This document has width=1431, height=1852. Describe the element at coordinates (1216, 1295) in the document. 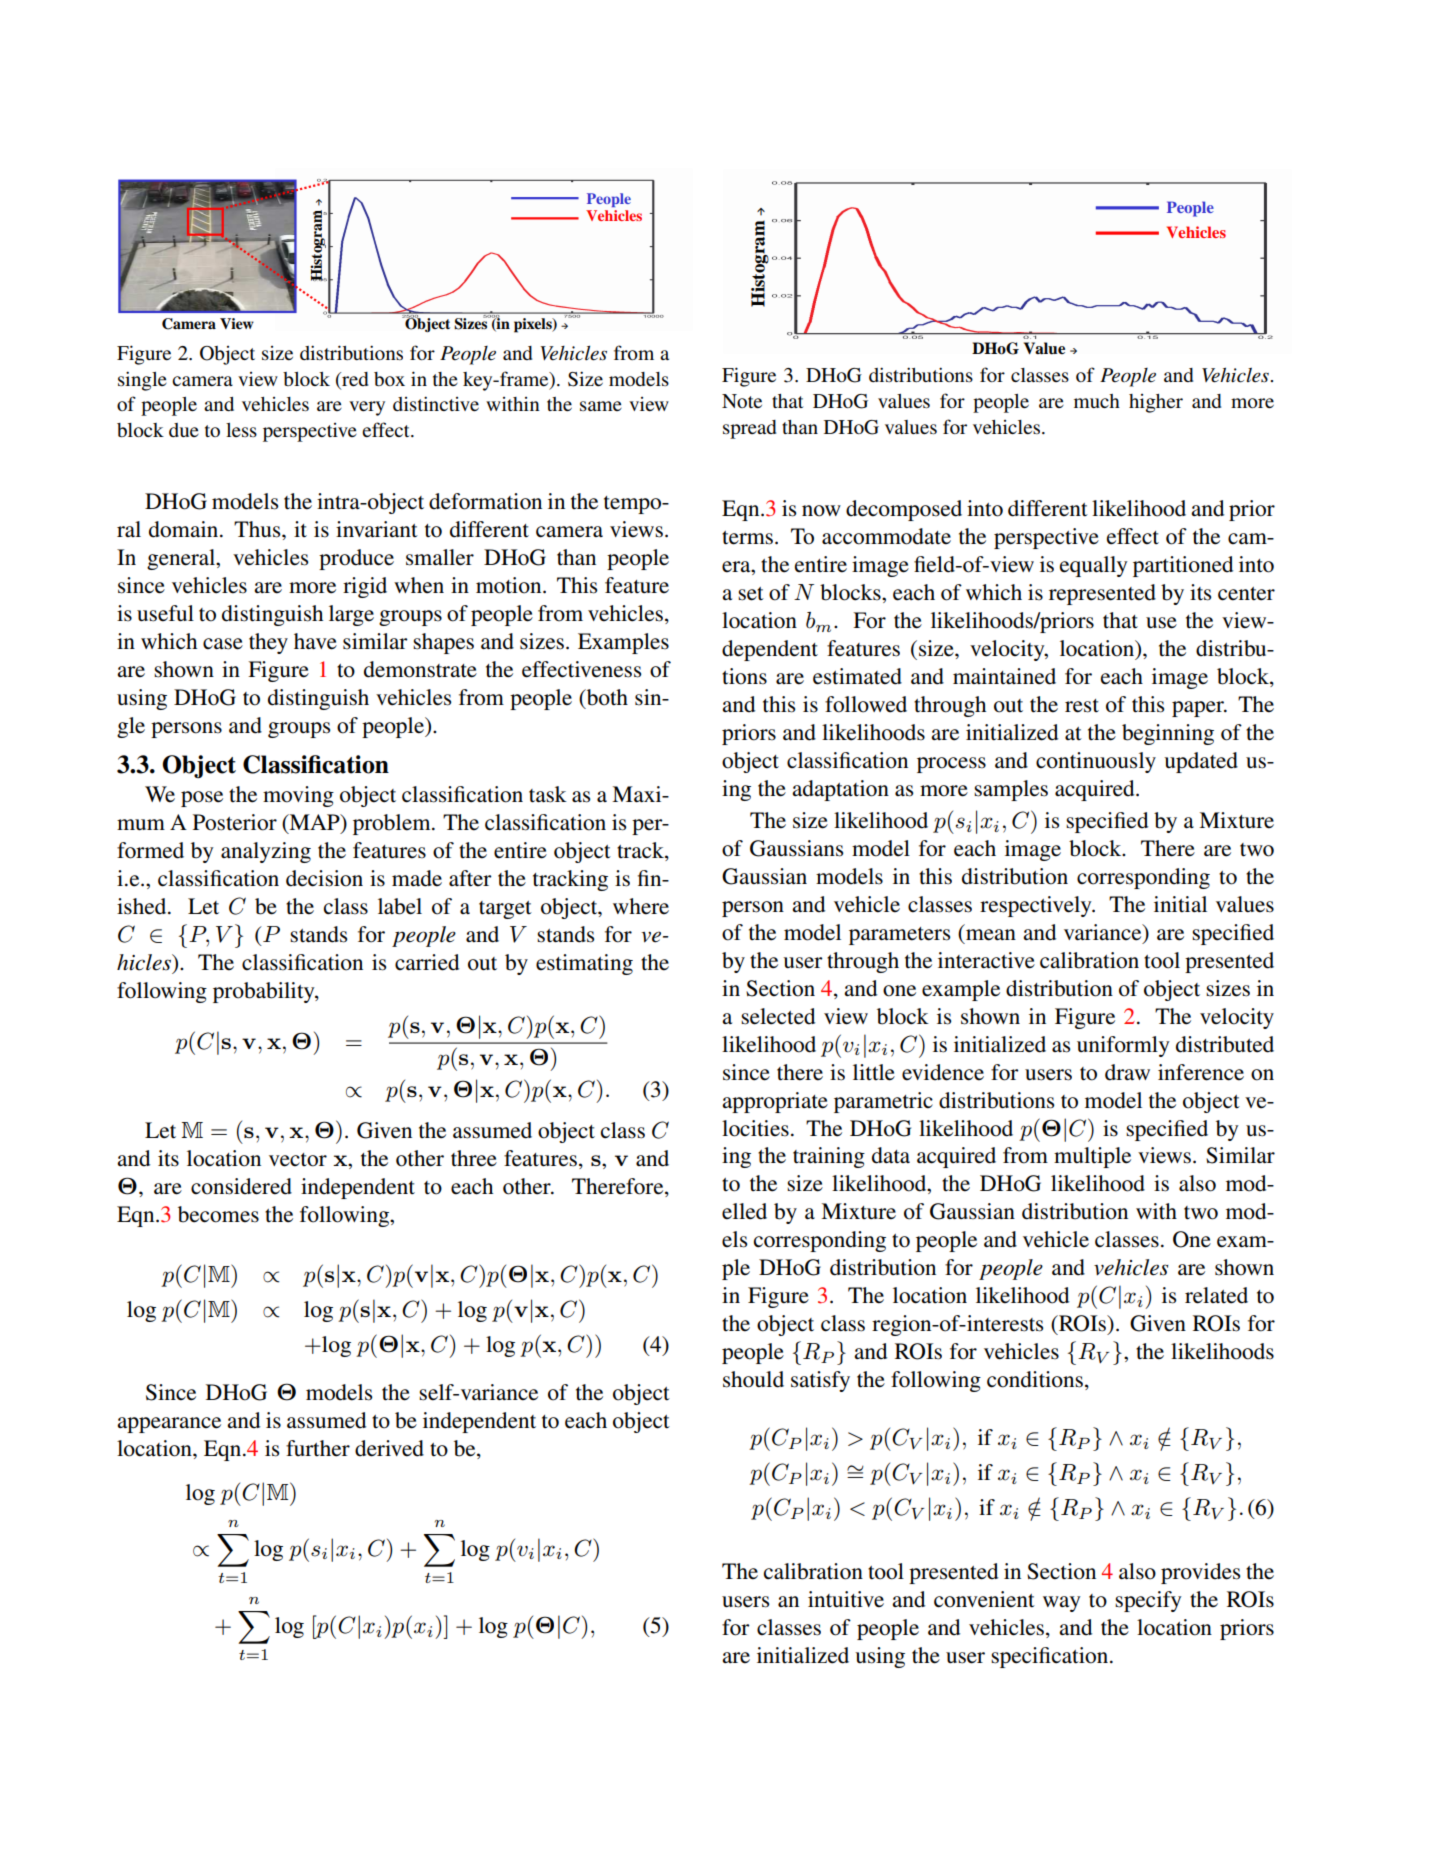

I see `related` at that location.
